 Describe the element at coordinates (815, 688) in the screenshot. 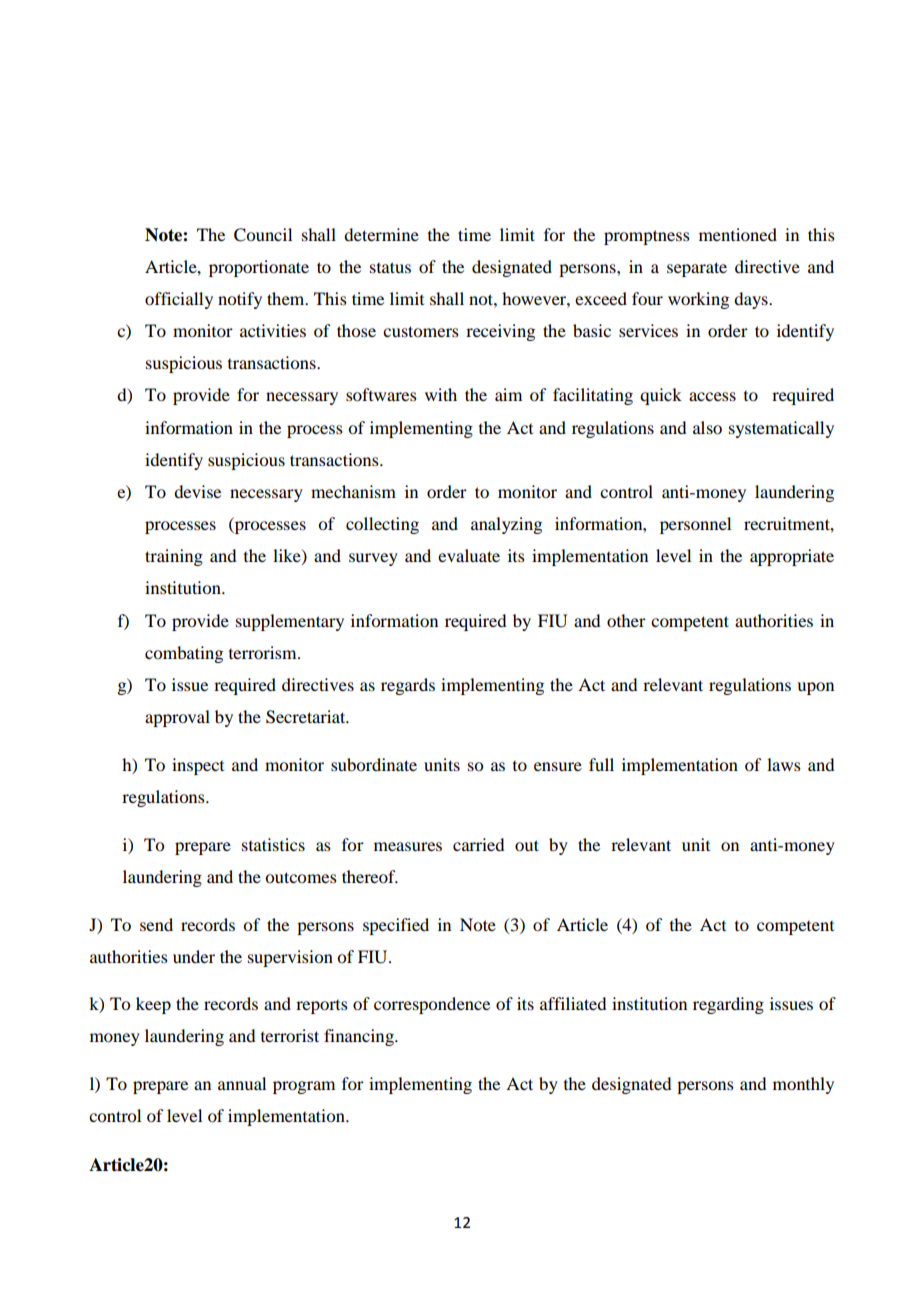

I see `upon` at that location.
